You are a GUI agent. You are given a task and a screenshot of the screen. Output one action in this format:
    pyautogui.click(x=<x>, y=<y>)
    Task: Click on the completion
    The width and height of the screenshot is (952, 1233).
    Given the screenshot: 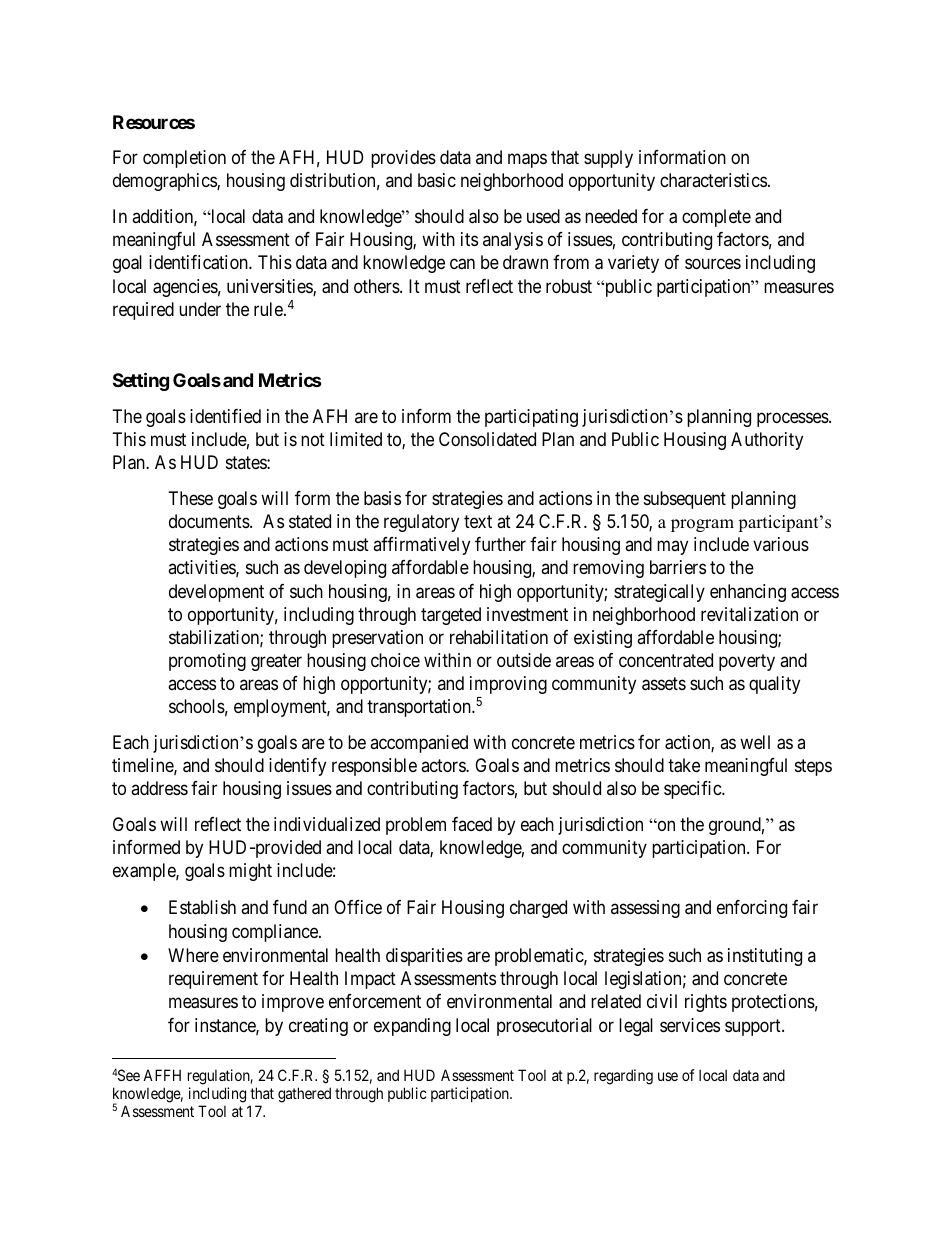 What is the action you would take?
    pyautogui.click(x=184, y=159)
